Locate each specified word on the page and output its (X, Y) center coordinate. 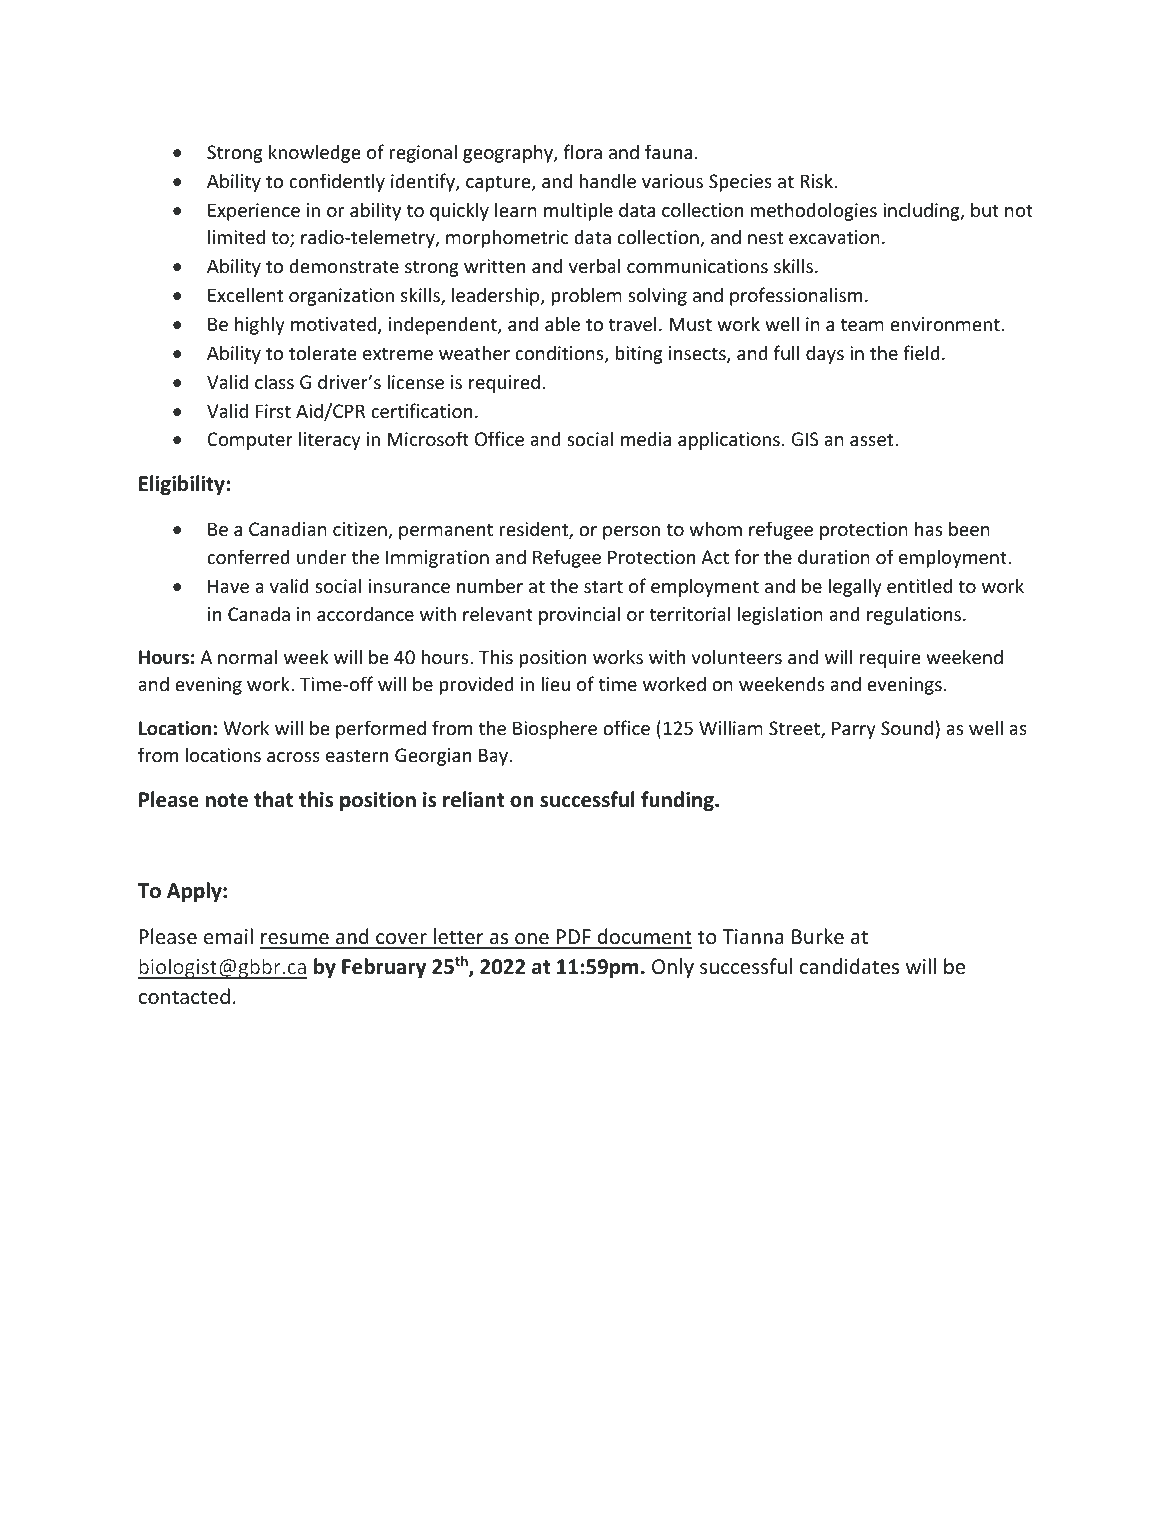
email (228, 936)
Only (673, 968)
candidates (849, 966)
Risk (817, 180)
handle (608, 180)
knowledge (315, 153)
